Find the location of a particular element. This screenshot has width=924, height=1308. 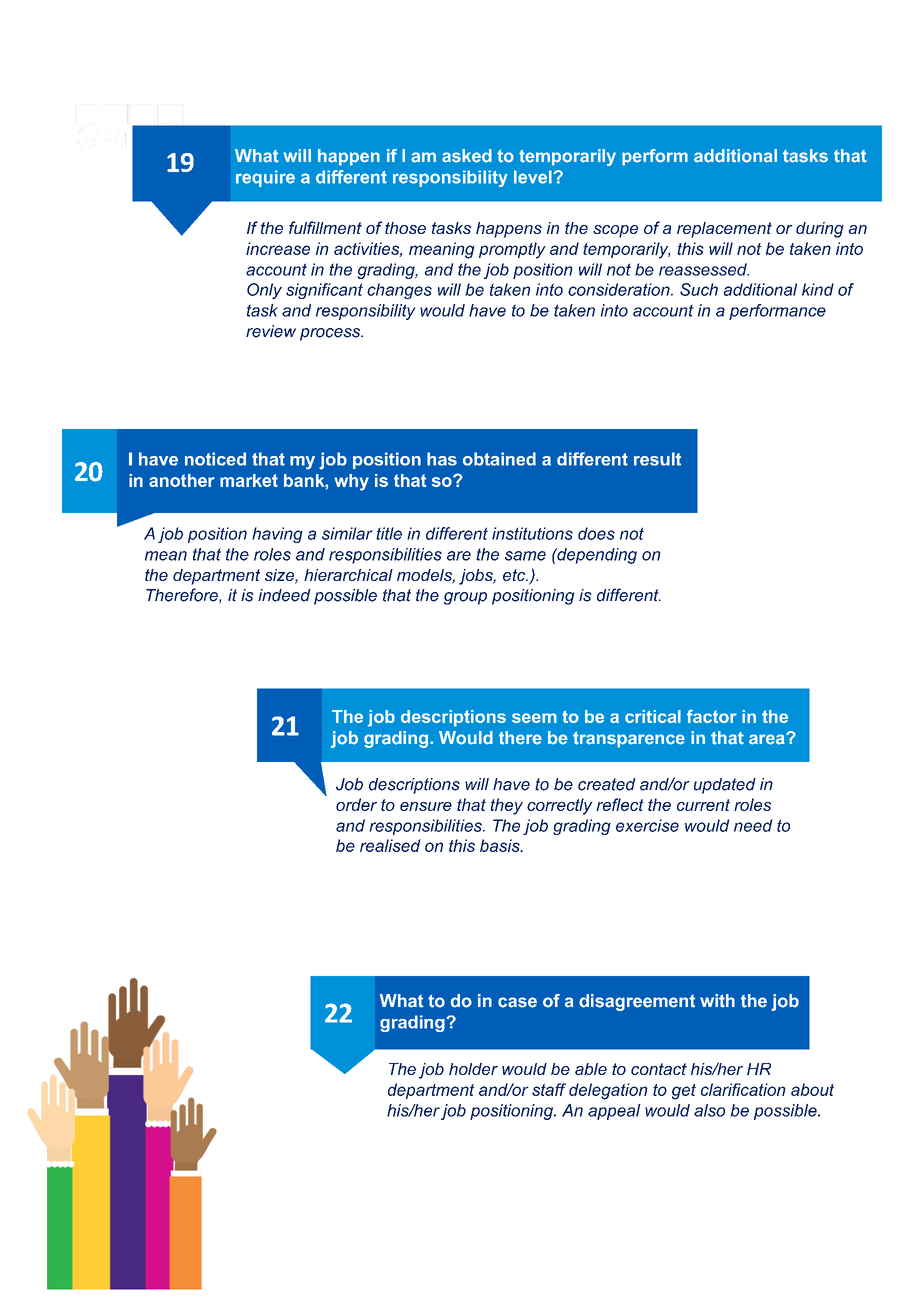

obtained is located at coordinates (499, 459).
